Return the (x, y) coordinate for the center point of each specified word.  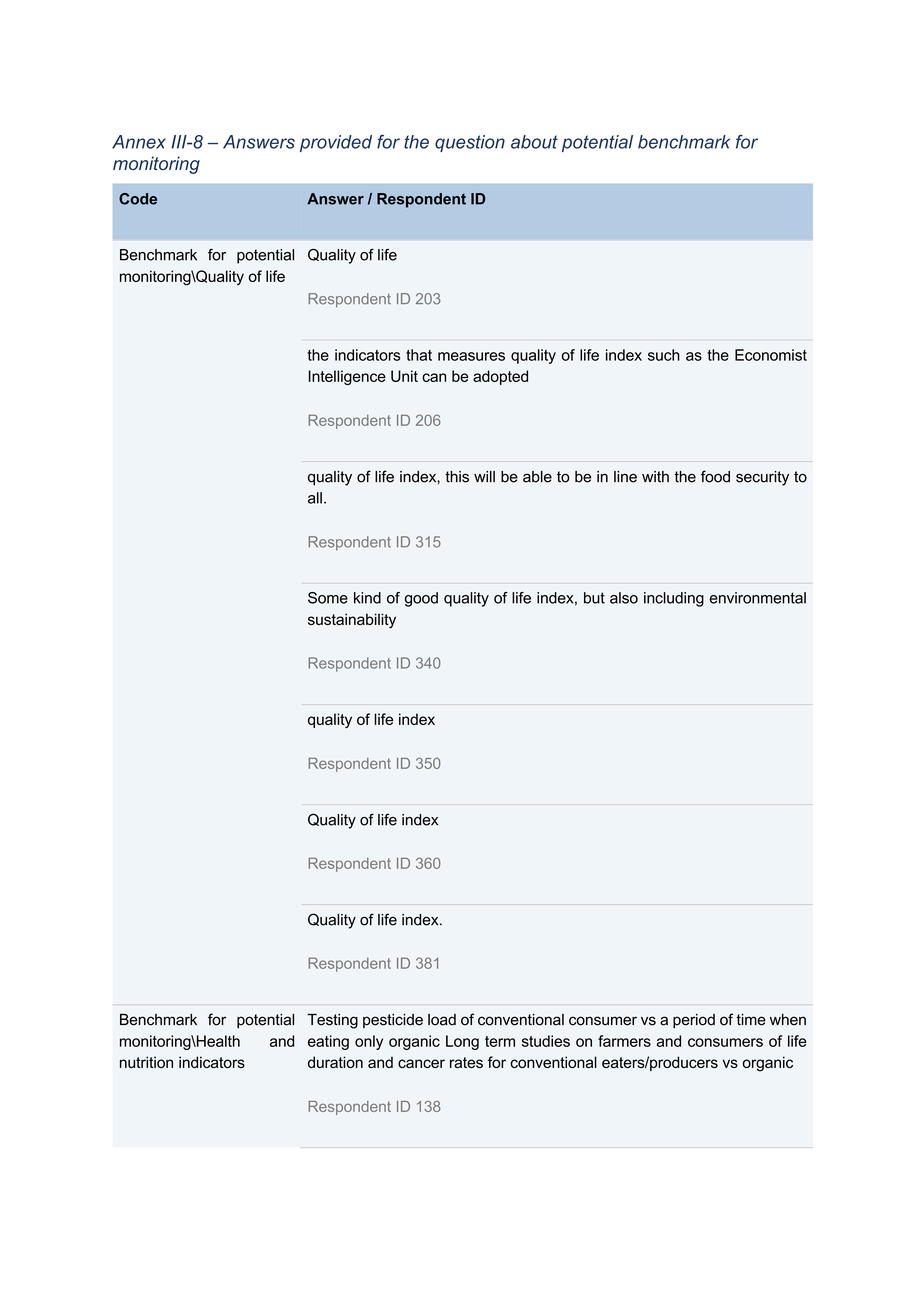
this (457, 477)
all (315, 498)
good (421, 599)
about (534, 142)
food (715, 476)
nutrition (146, 1062)
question (470, 143)
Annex (139, 142)
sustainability (352, 621)
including (674, 599)
